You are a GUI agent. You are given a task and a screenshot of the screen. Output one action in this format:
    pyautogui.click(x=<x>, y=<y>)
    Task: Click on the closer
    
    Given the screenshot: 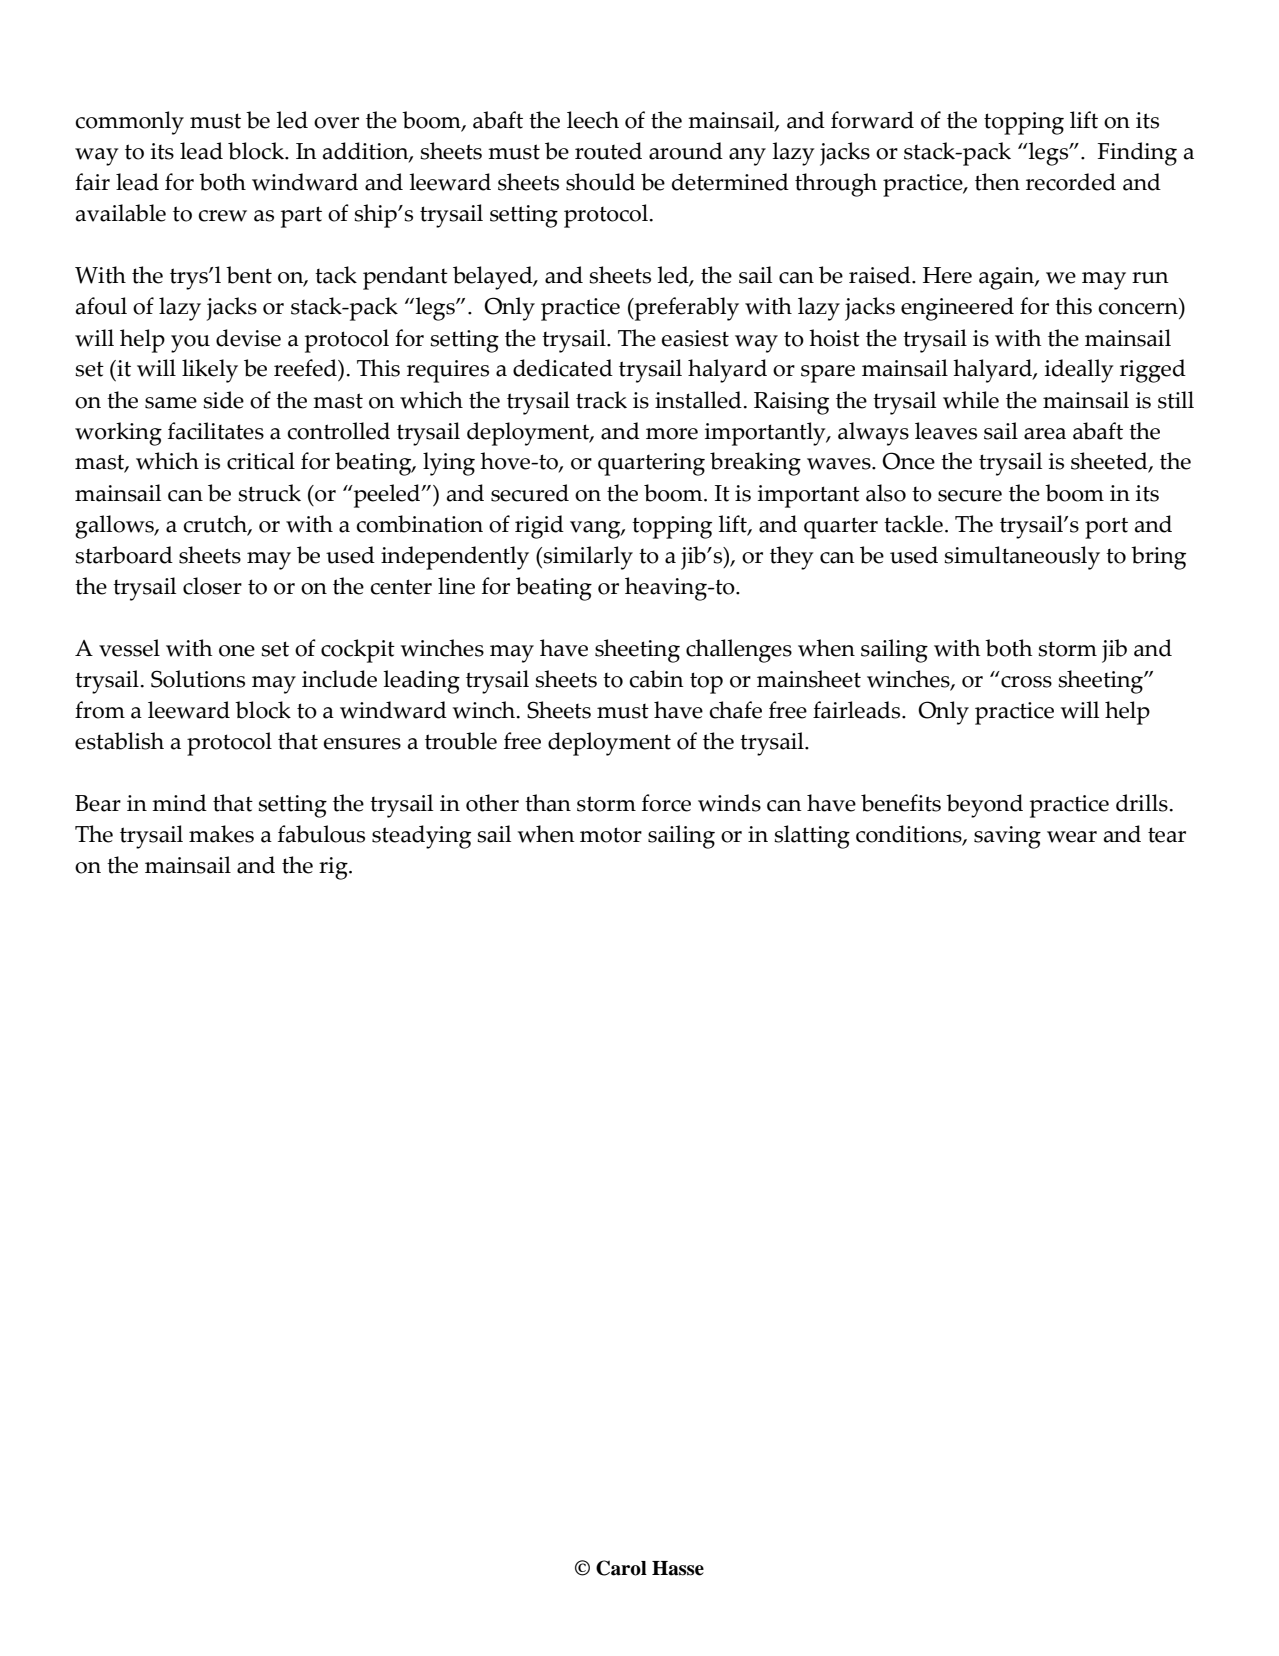 What is the action you would take?
    pyautogui.click(x=212, y=586)
